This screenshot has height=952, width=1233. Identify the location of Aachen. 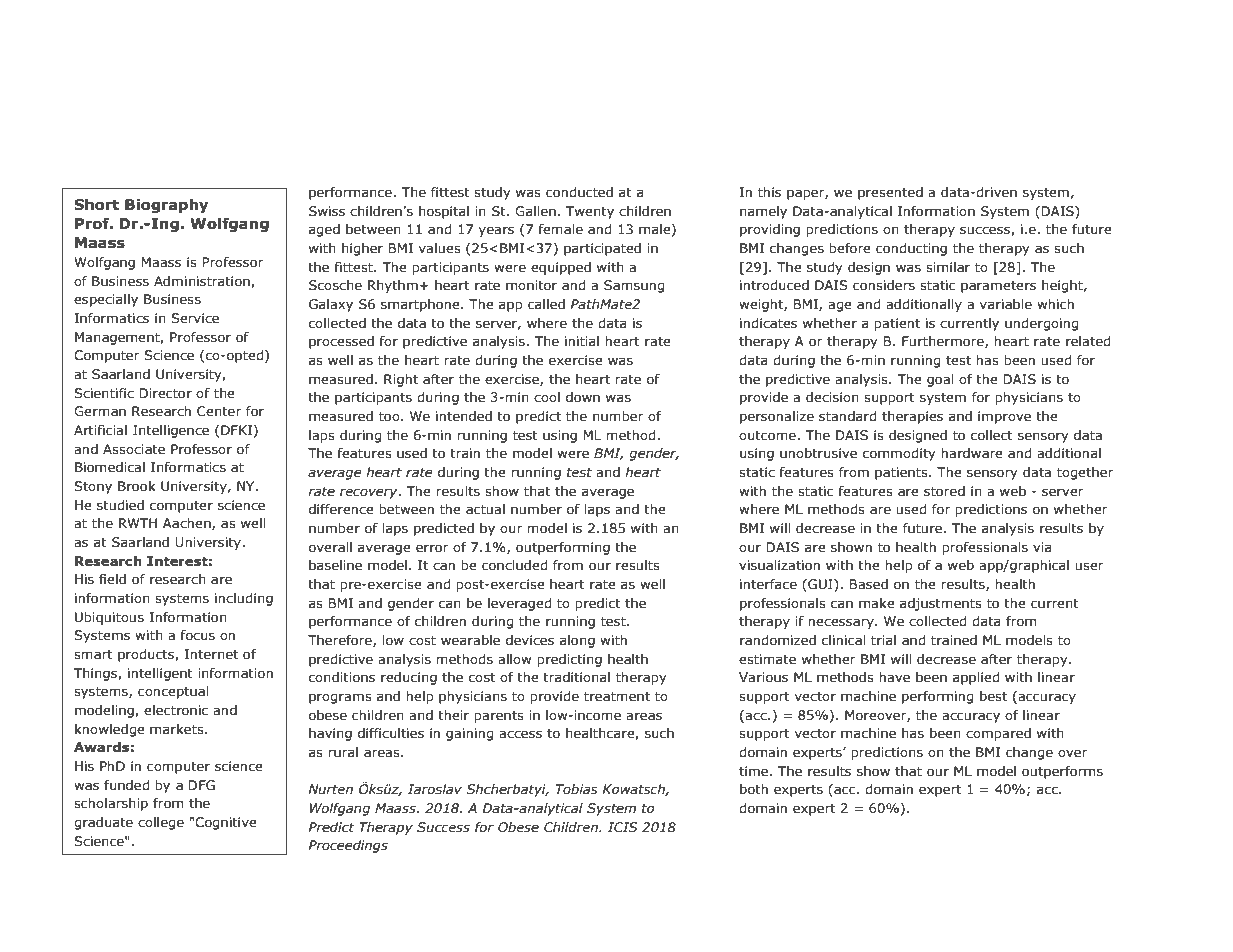
(188, 524).
